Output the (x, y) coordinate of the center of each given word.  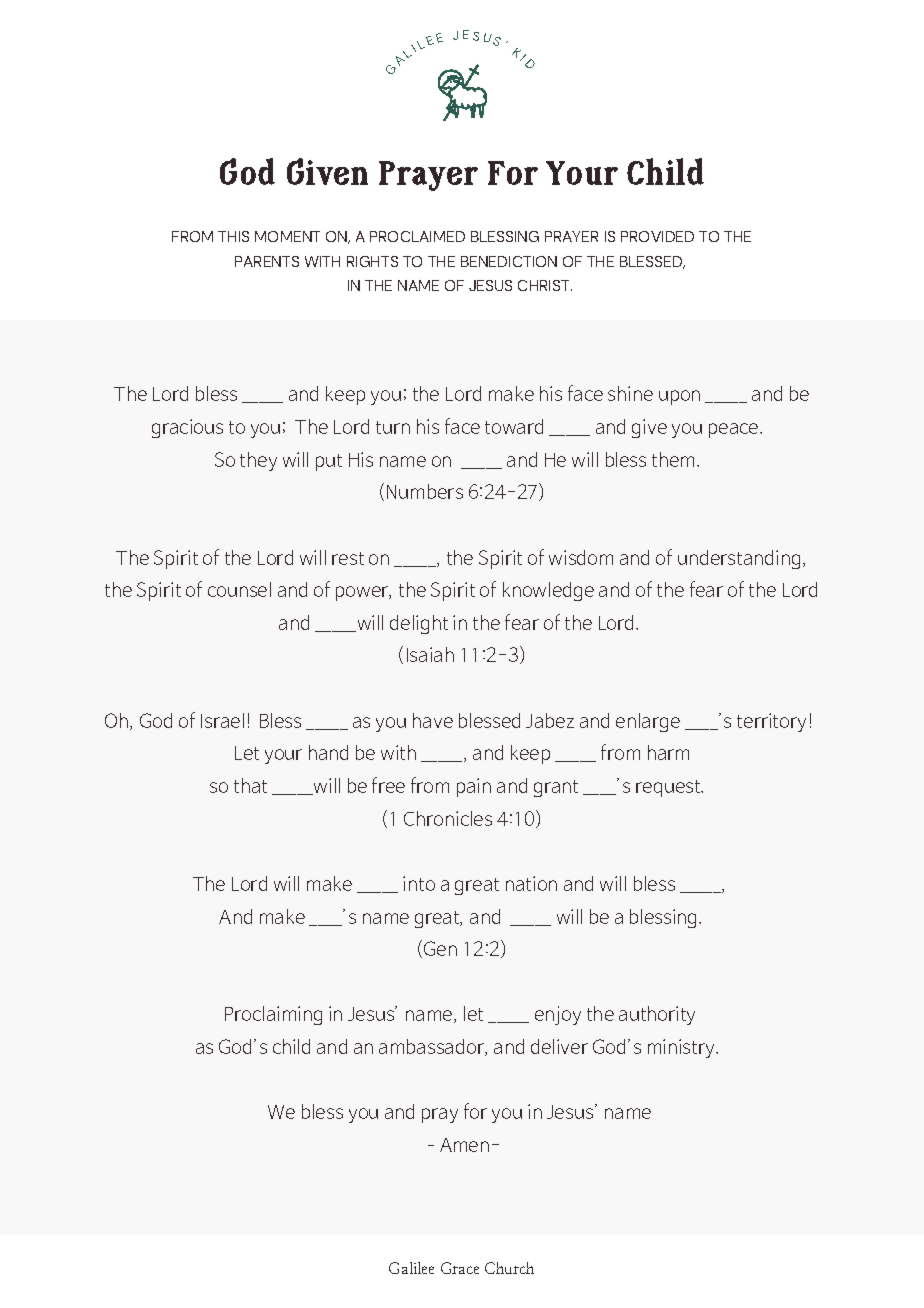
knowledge (548, 591)
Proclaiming (273, 1015)
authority (657, 1015)
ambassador (433, 1047)
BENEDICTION (509, 261)
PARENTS (267, 261)
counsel (239, 589)
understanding (739, 559)
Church (509, 1268)
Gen (440, 948)
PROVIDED (657, 236)
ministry (683, 1048)
